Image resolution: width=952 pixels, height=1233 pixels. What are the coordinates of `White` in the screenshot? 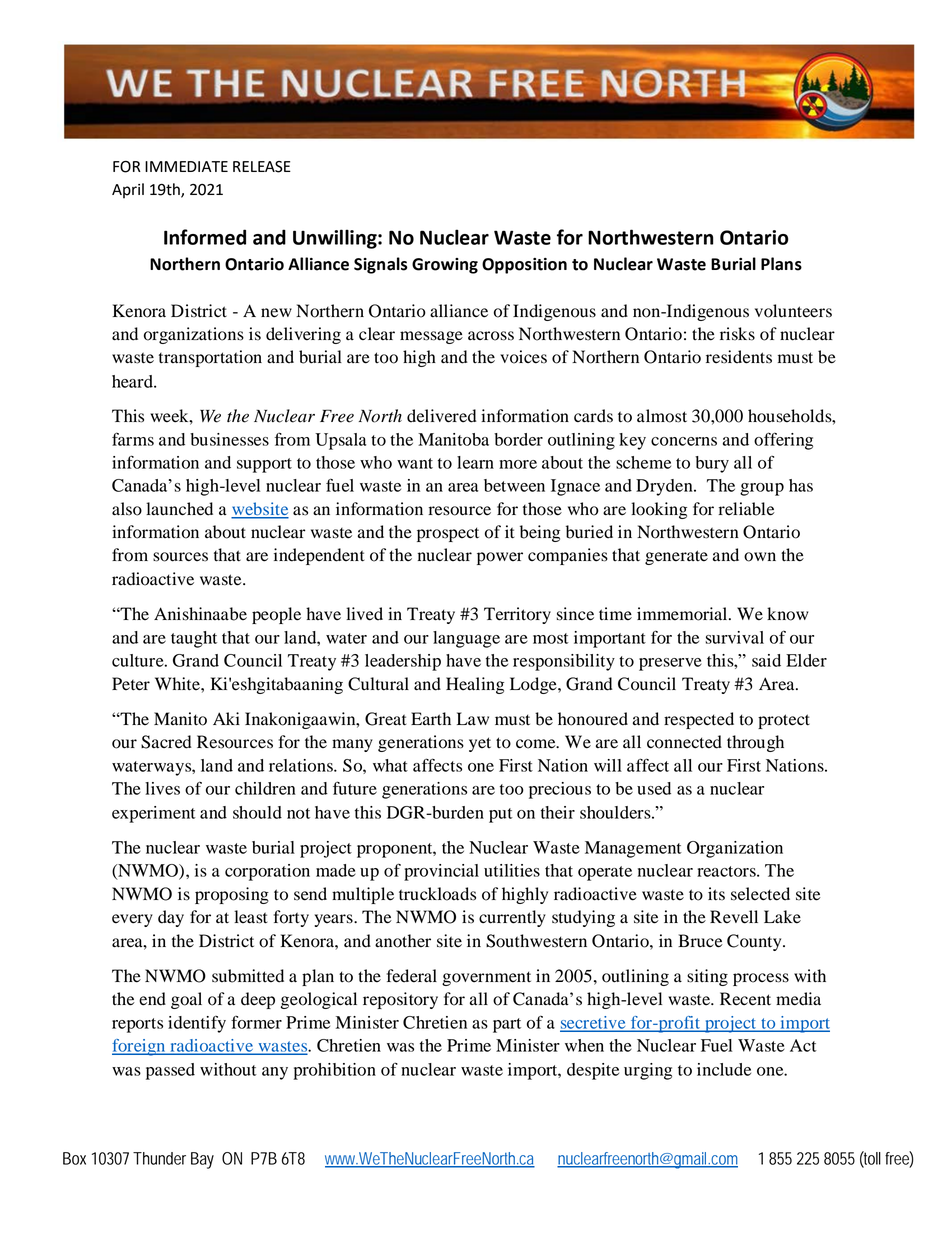 It's located at (178, 684).
